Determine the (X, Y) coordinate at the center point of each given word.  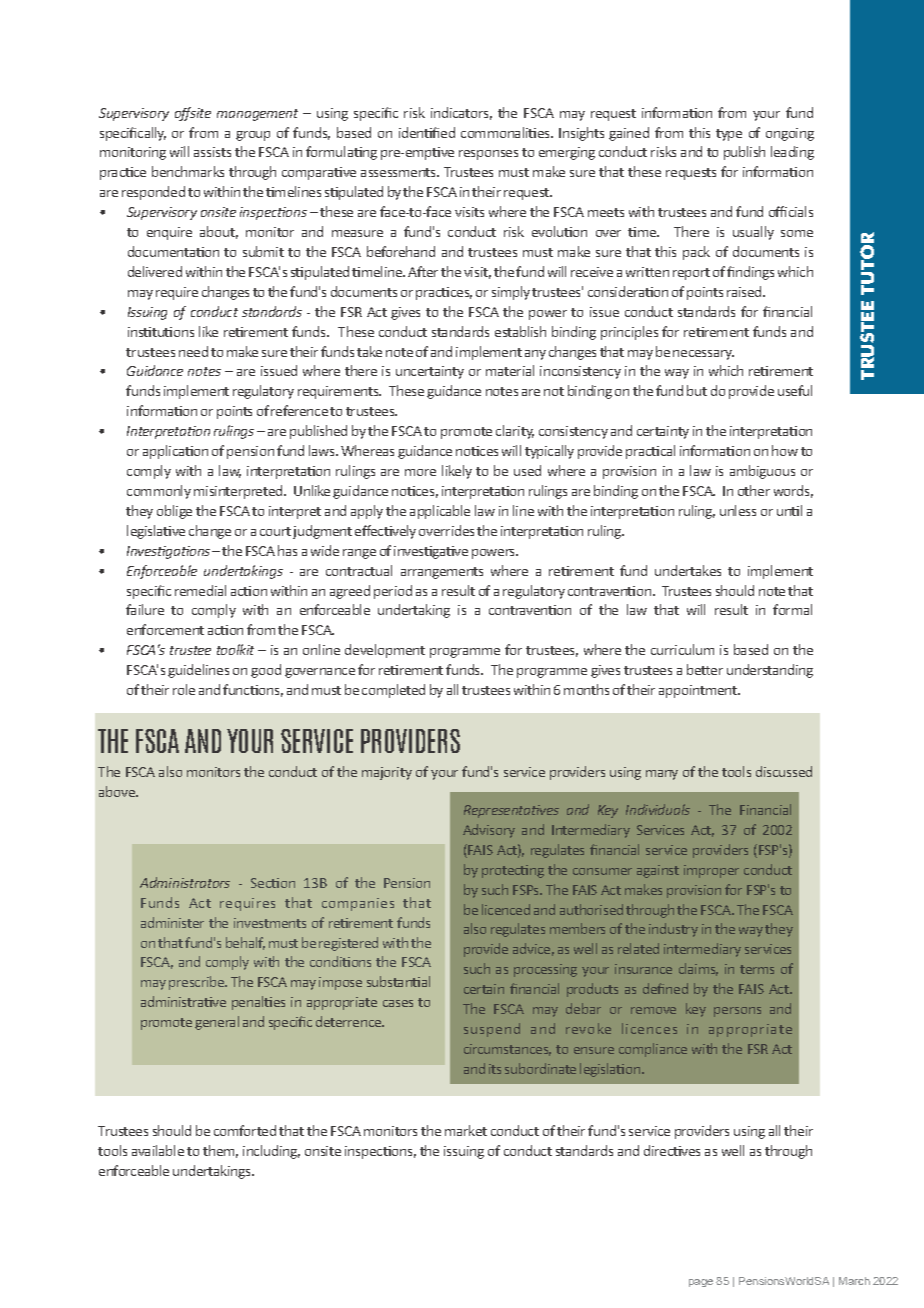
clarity (515, 432)
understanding (770, 671)
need (193, 351)
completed (393, 691)
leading (792, 153)
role (184, 689)
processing (545, 970)
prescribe (198, 983)
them (220, 1151)
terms (757, 969)
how (785, 450)
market (466, 1130)
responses (488, 155)
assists (212, 152)
